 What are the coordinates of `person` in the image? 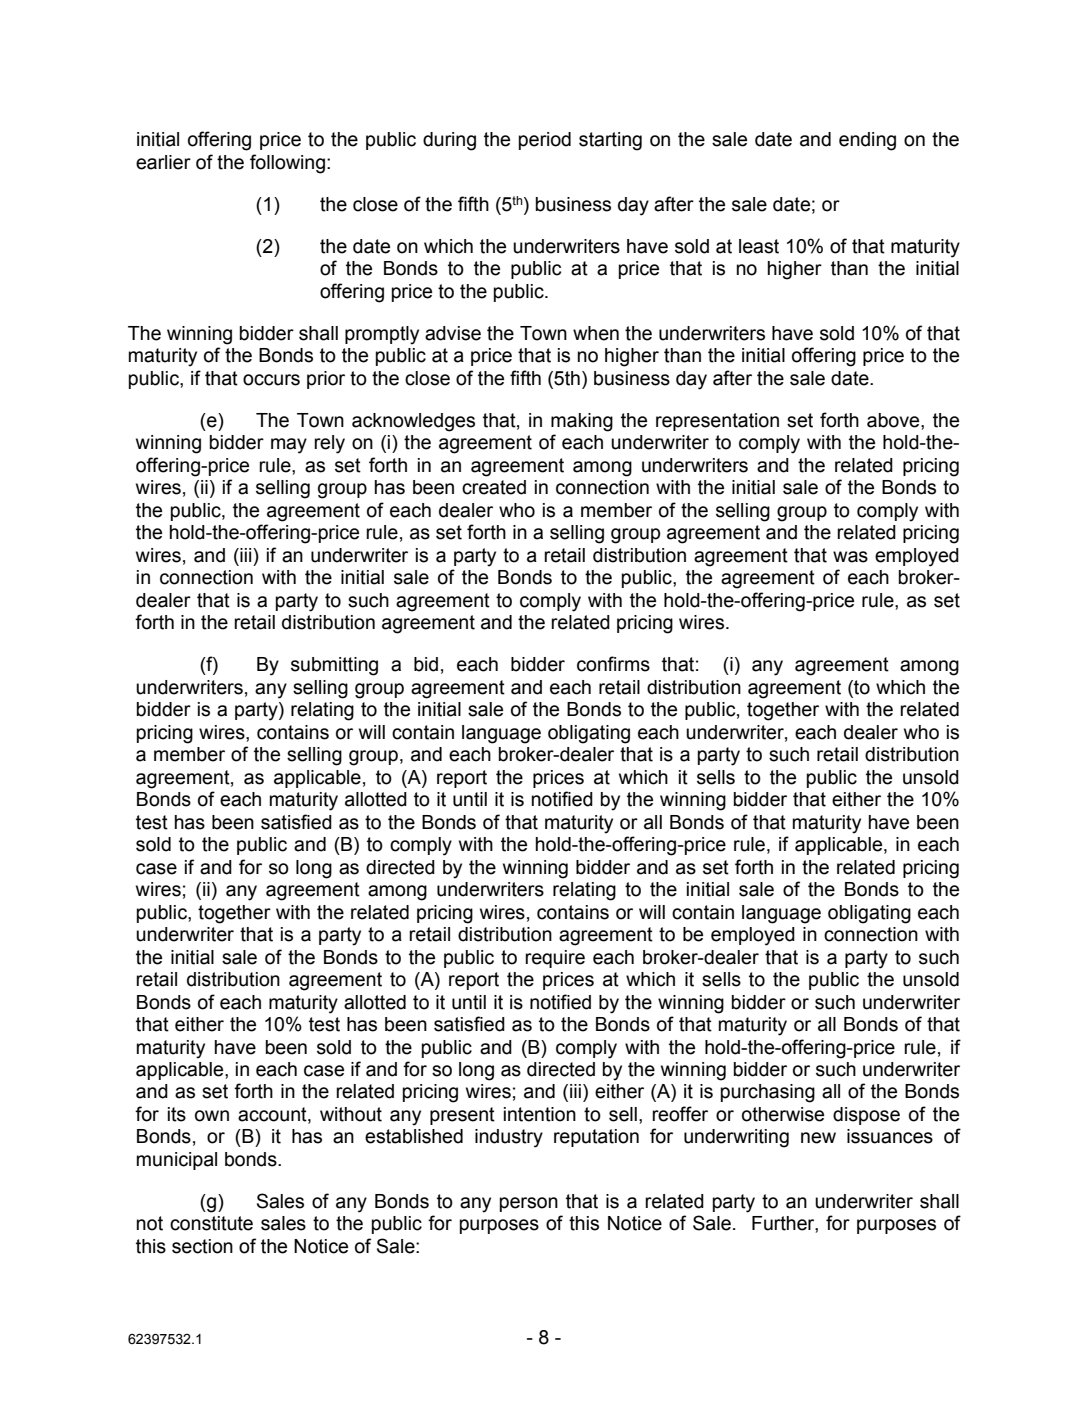 It's located at (529, 1204).
